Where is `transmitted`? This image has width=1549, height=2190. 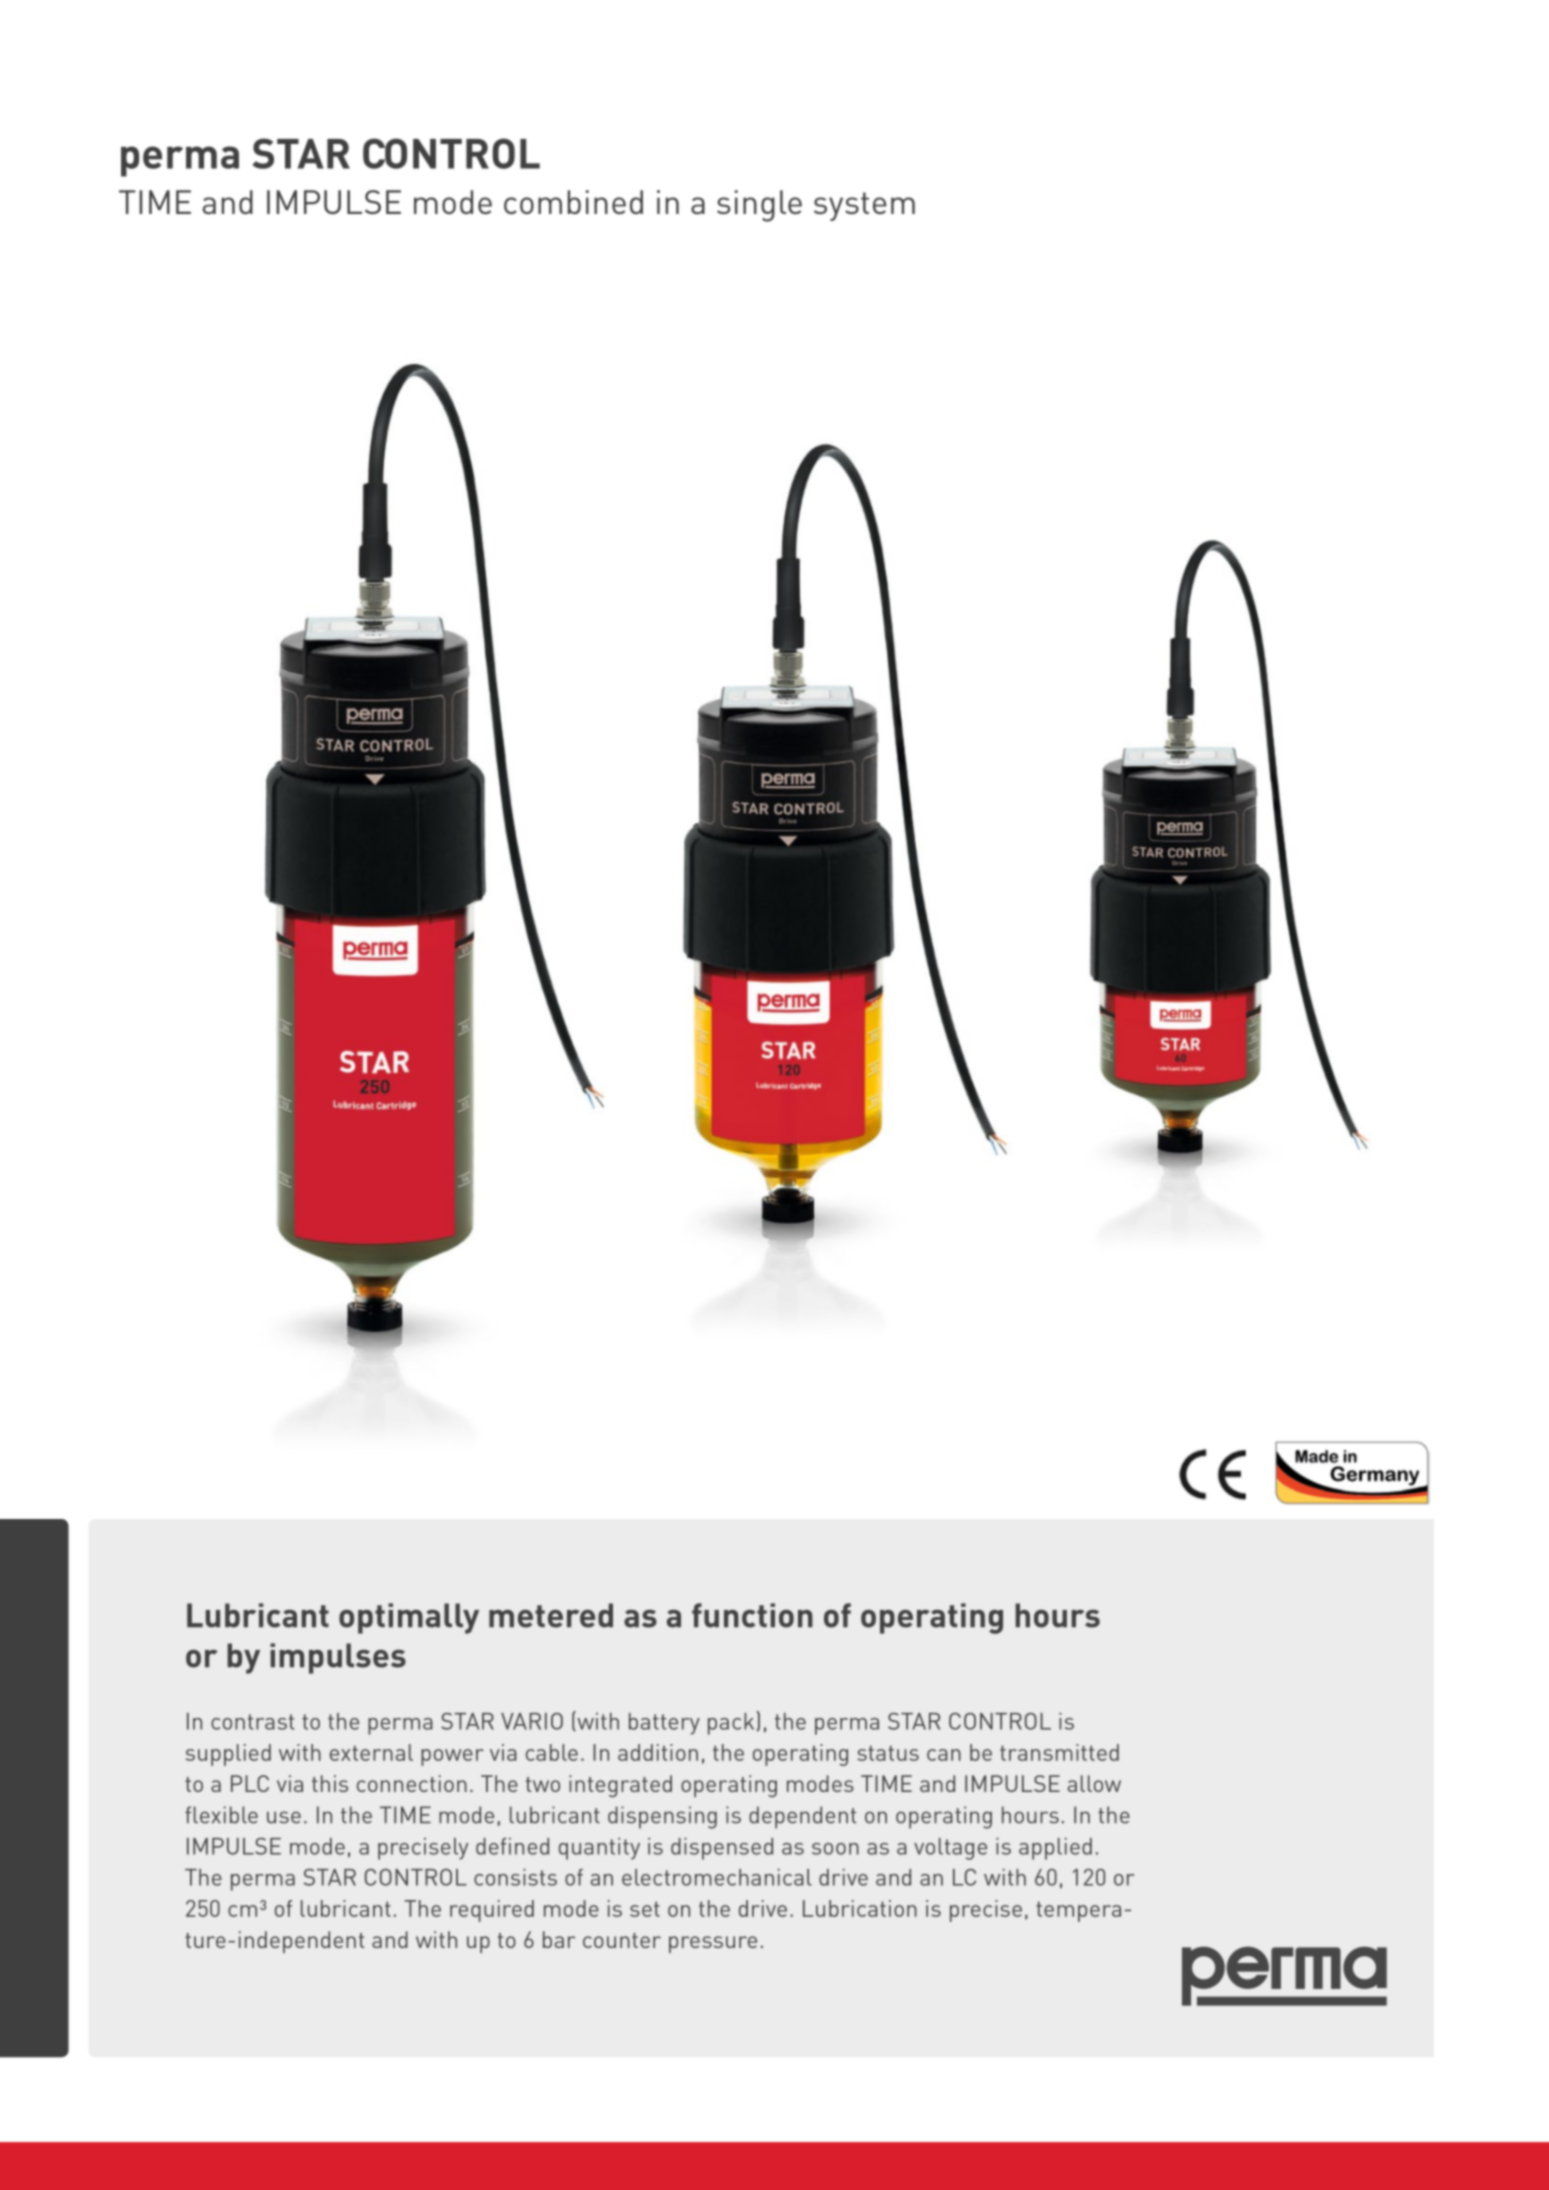 transmitted is located at coordinates (1059, 1752).
